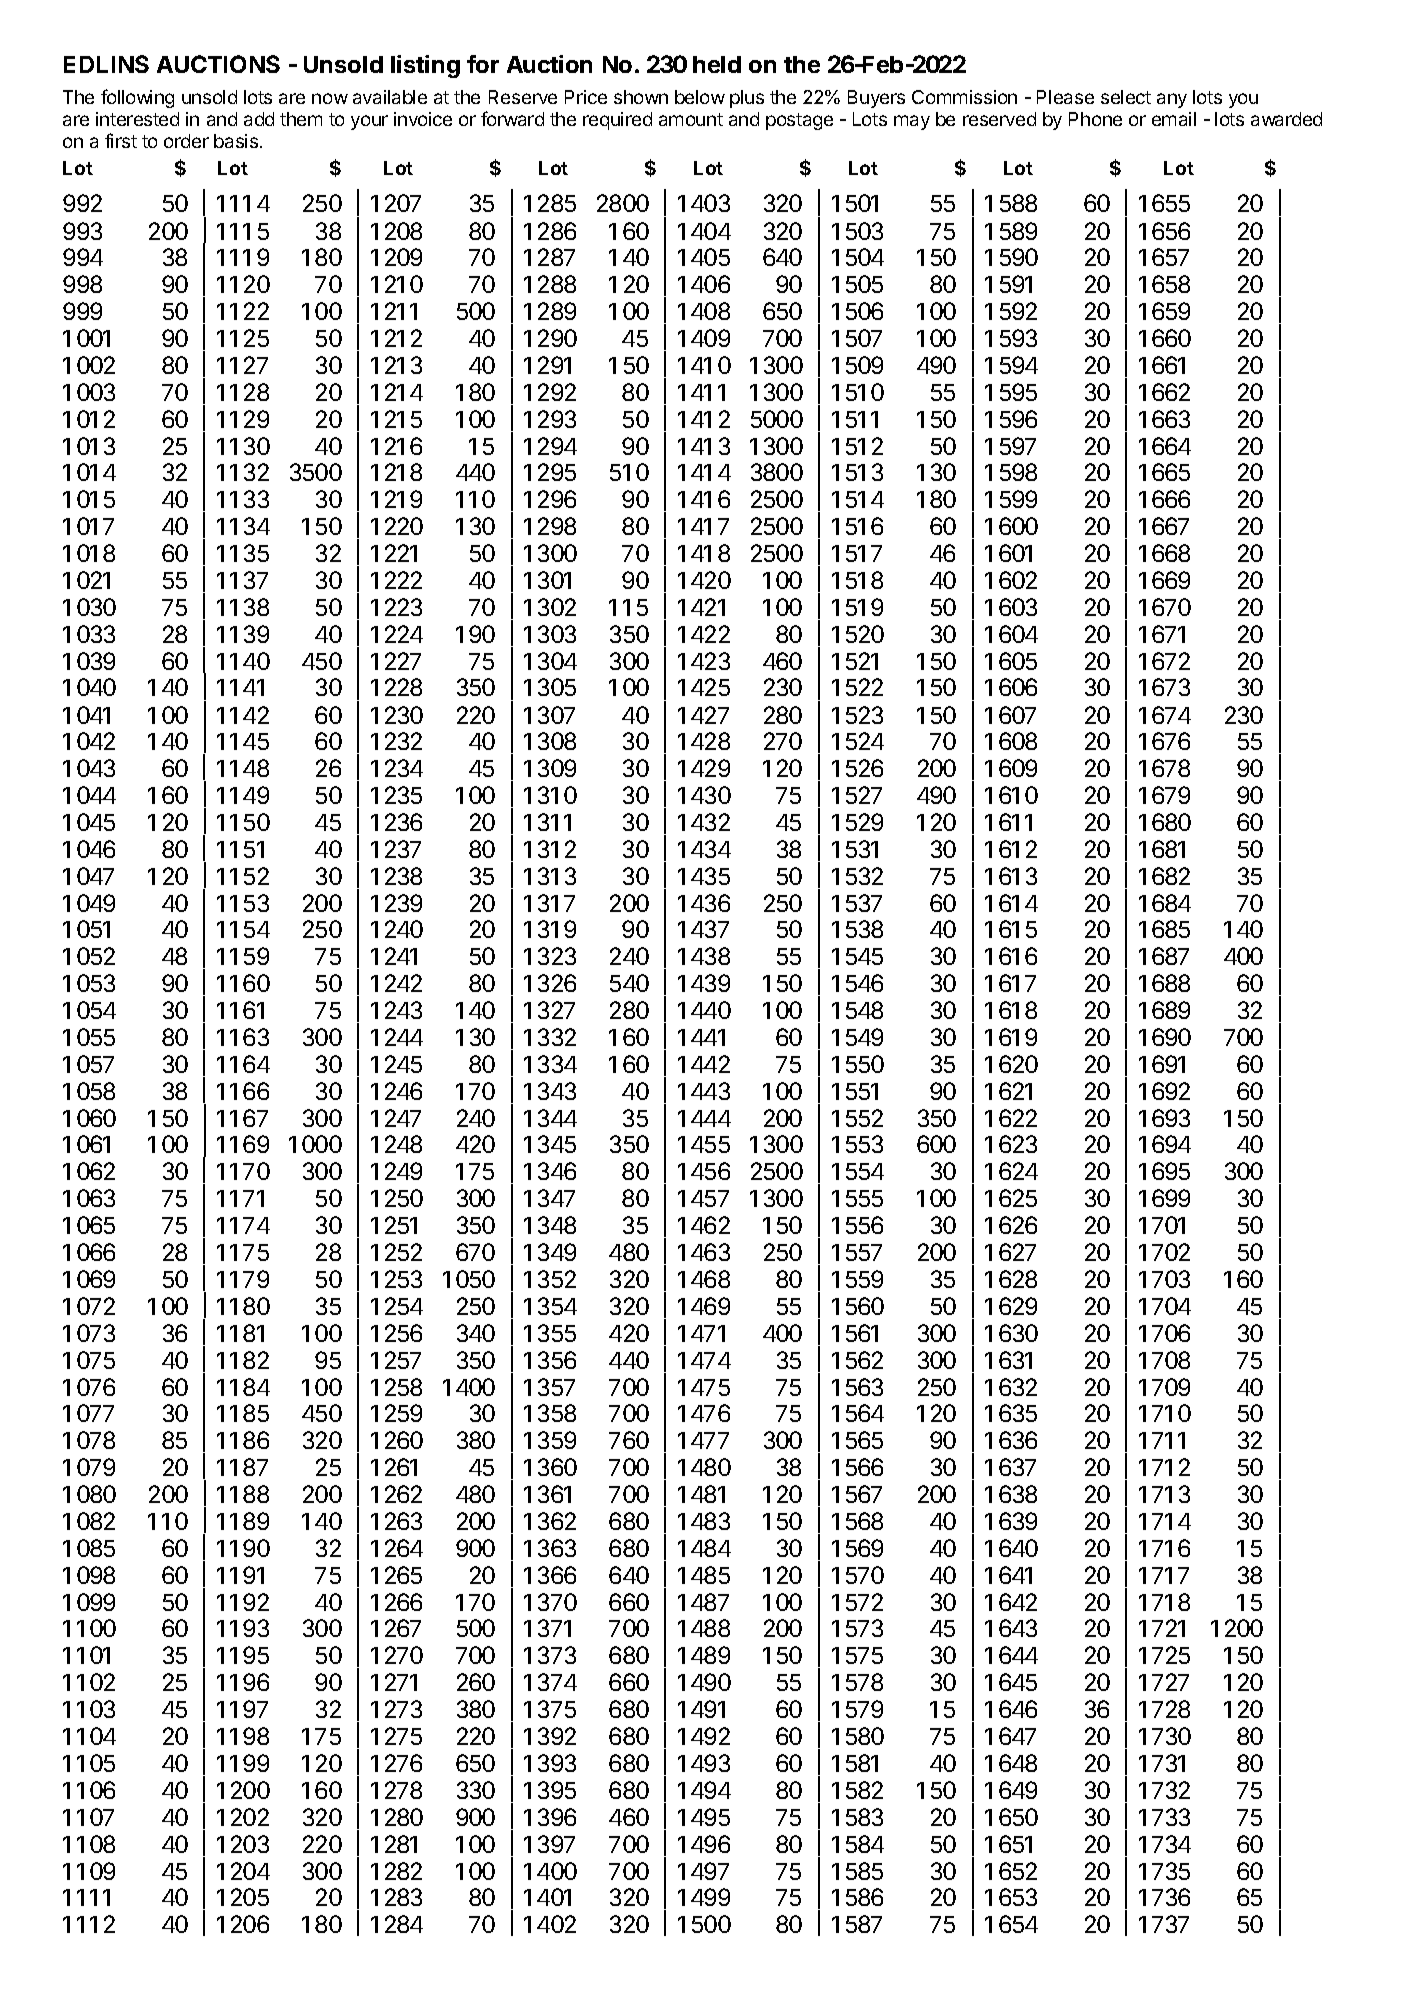 This screenshot has width=1421, height=2009. Describe the element at coordinates (237, 141) in the screenshot. I see `basis` at that location.
